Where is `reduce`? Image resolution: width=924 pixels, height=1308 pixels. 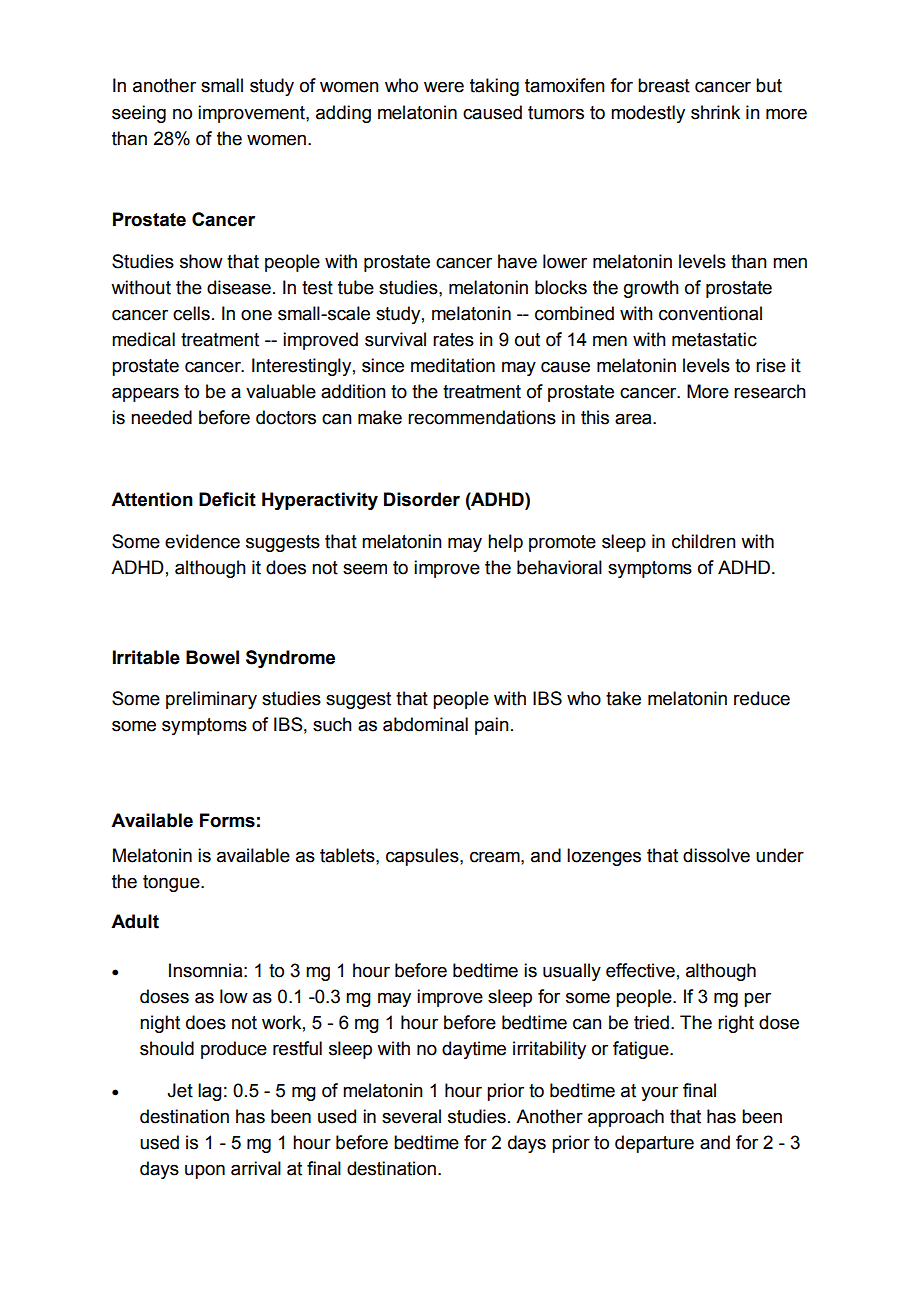 reduce is located at coordinates (762, 698).
